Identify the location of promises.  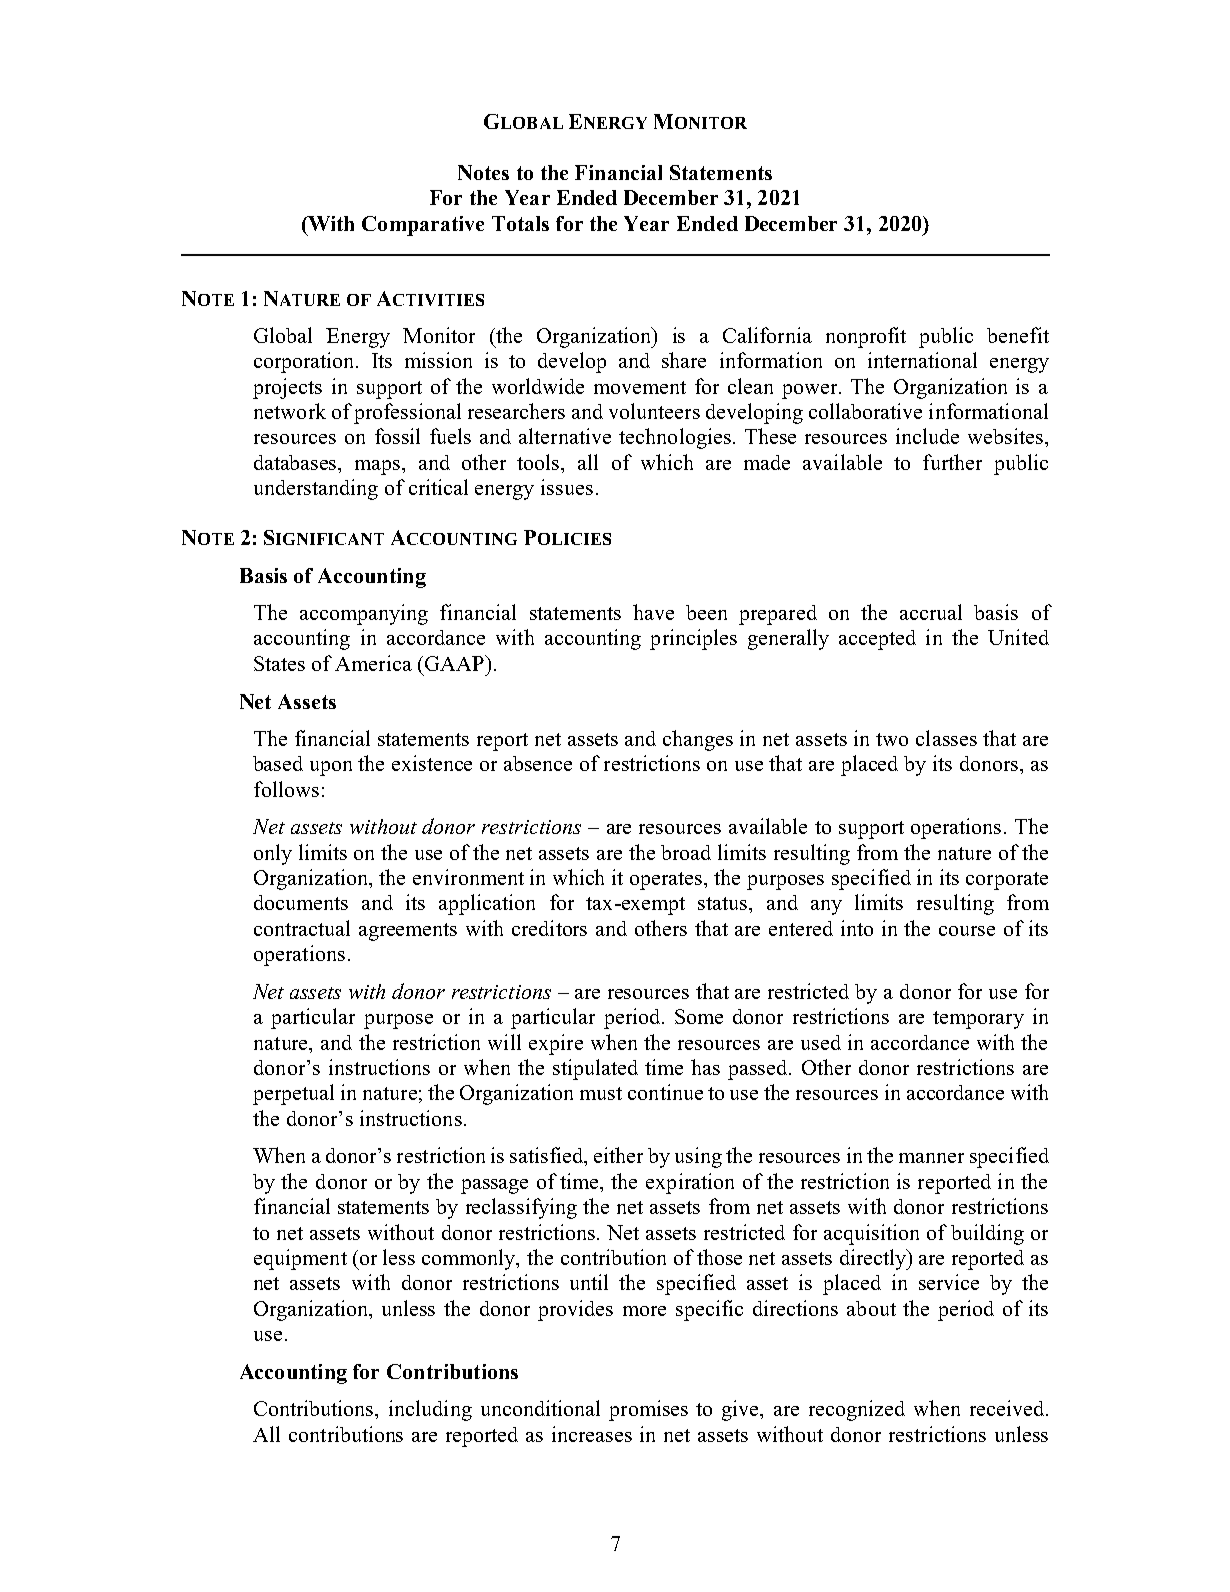
(648, 1410).
